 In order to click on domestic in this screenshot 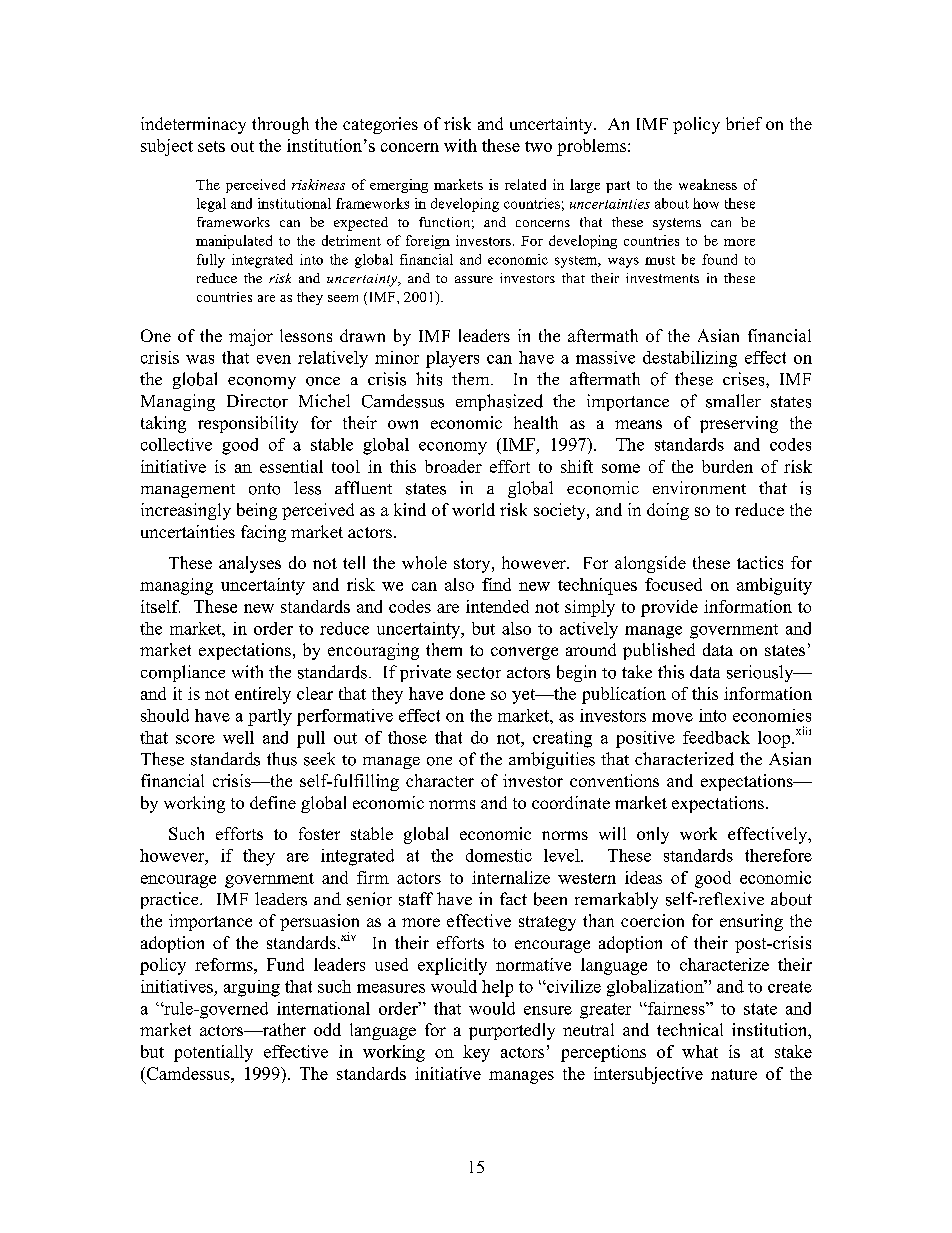, I will do `click(499, 855)`.
